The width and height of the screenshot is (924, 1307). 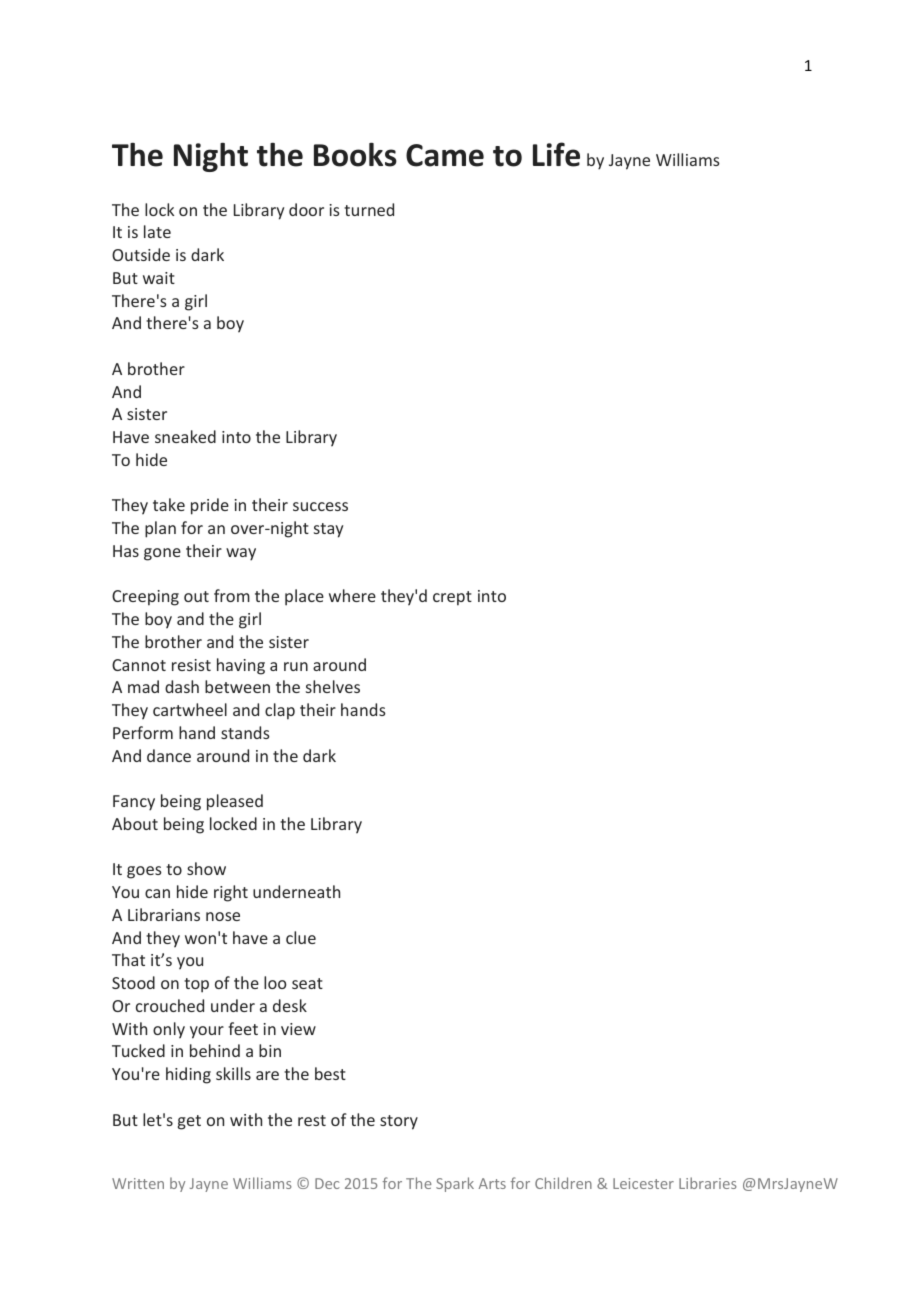 What do you see at coordinates (399, 1122) in the screenshot?
I see `story` at bounding box center [399, 1122].
